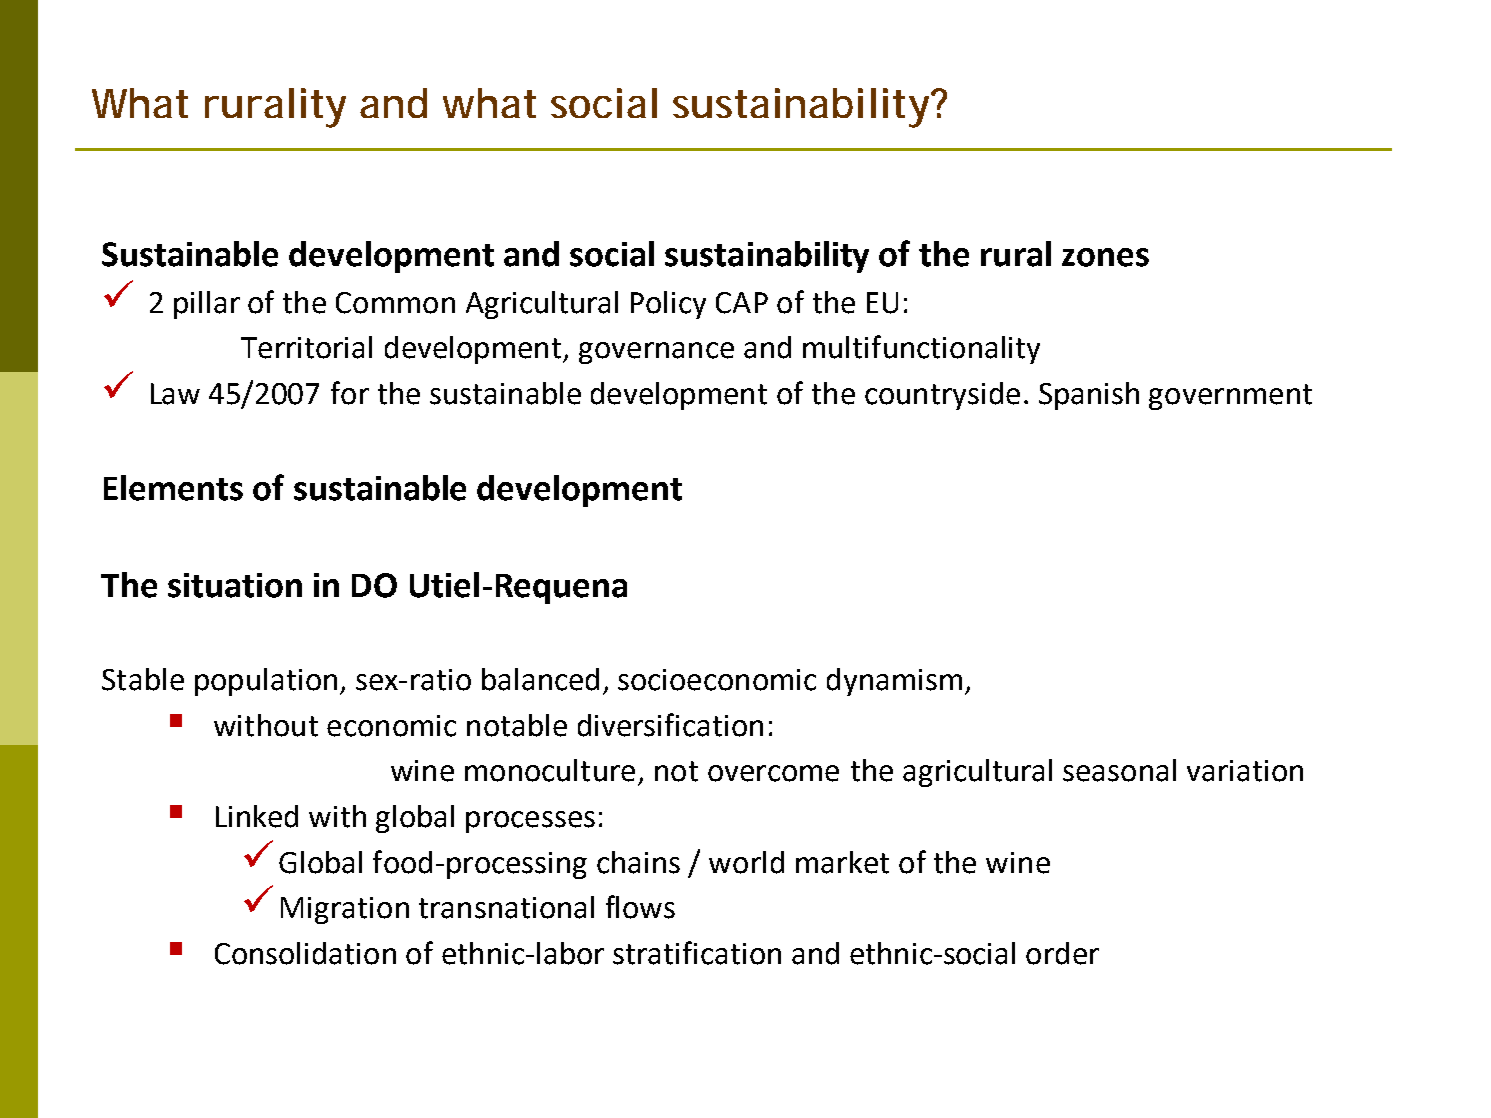  I want to click on seasonal, so click(1119, 770).
